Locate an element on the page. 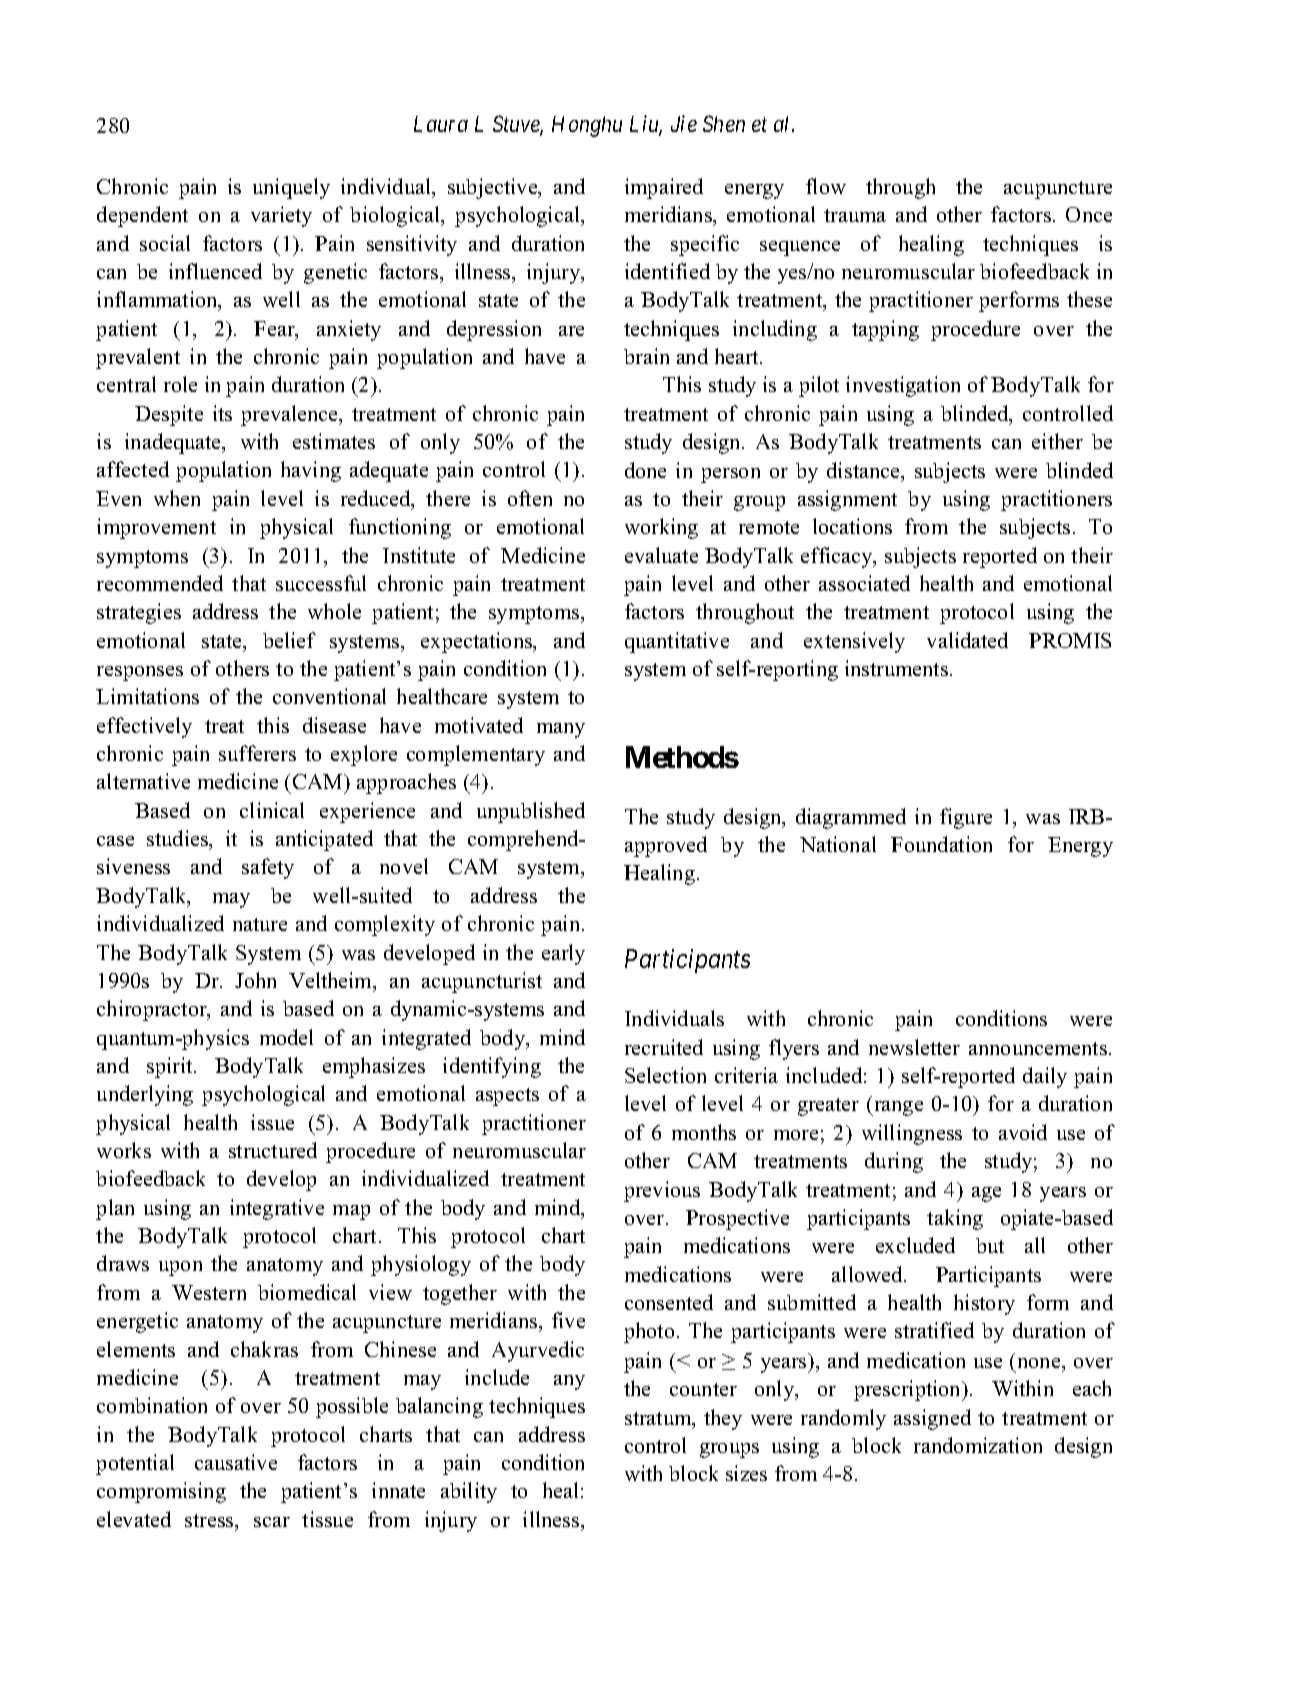 Image resolution: width=1307 pixels, height=1691 pixels. avoid is located at coordinates (1023, 1132).
